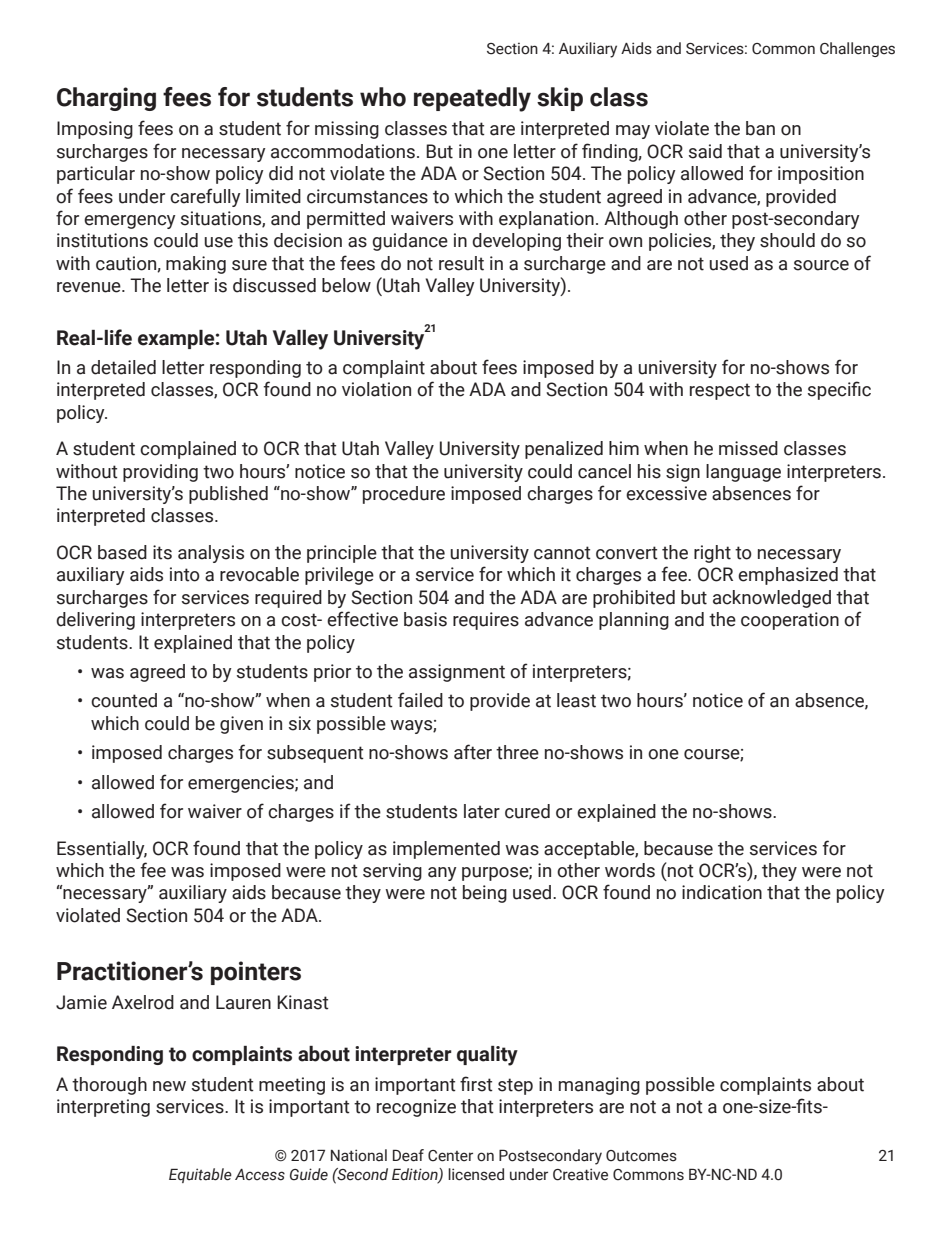  I want to click on requires, so click(486, 621).
